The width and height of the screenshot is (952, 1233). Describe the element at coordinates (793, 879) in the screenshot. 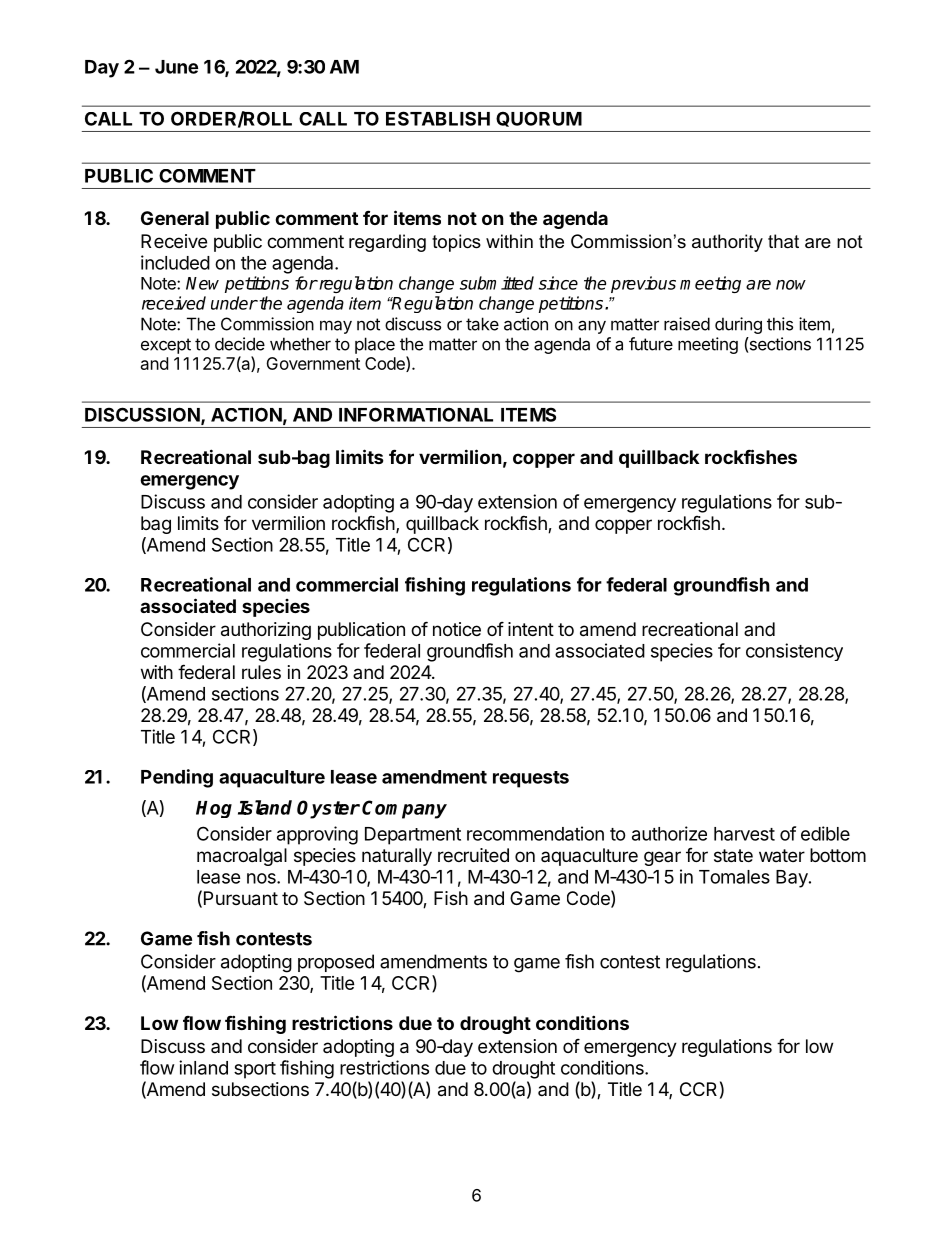

I see `Bay` at that location.
